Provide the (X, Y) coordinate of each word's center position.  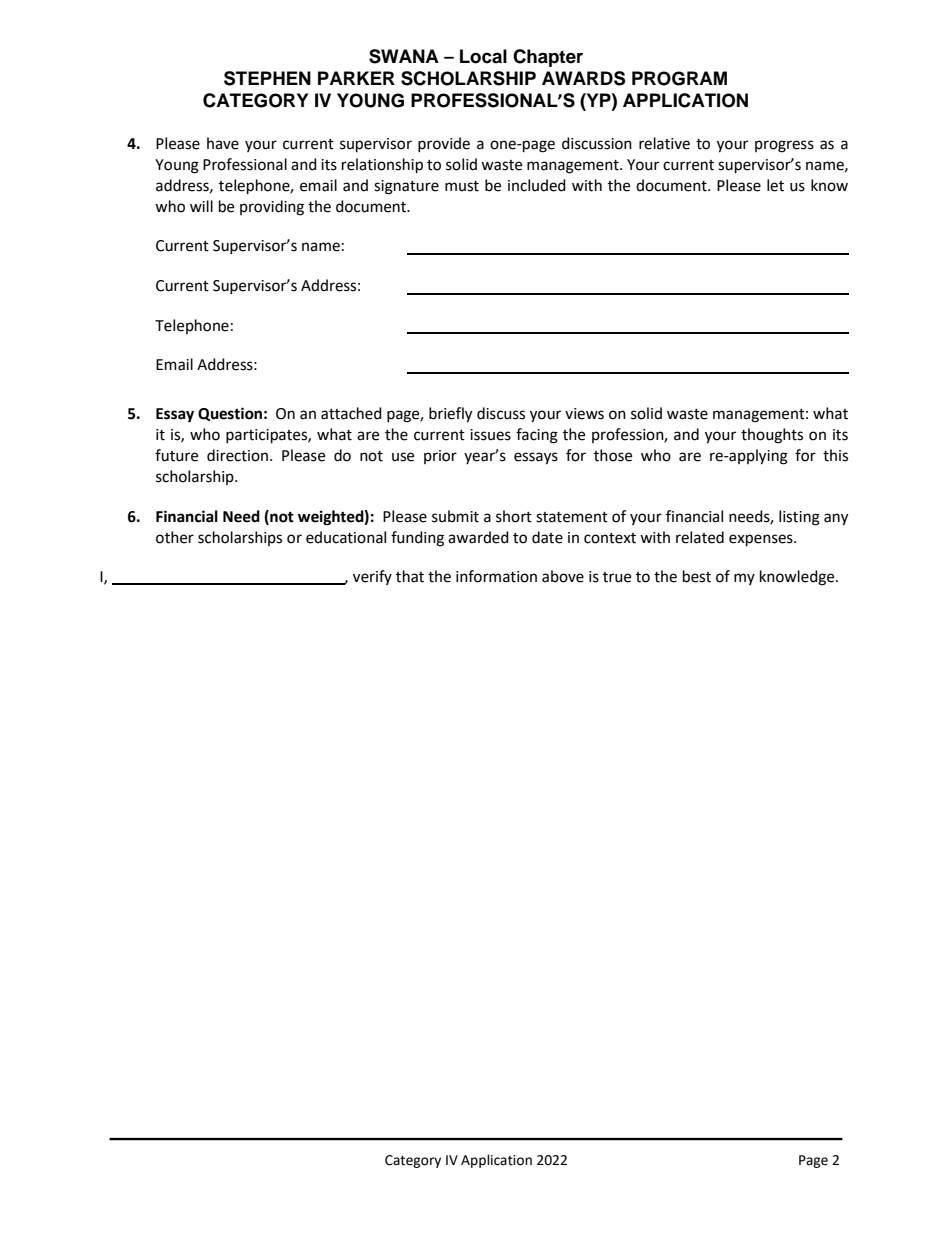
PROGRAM (679, 78)
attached (351, 413)
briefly (450, 415)
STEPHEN (267, 78)
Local (483, 56)
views (584, 414)
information (496, 576)
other (175, 537)
